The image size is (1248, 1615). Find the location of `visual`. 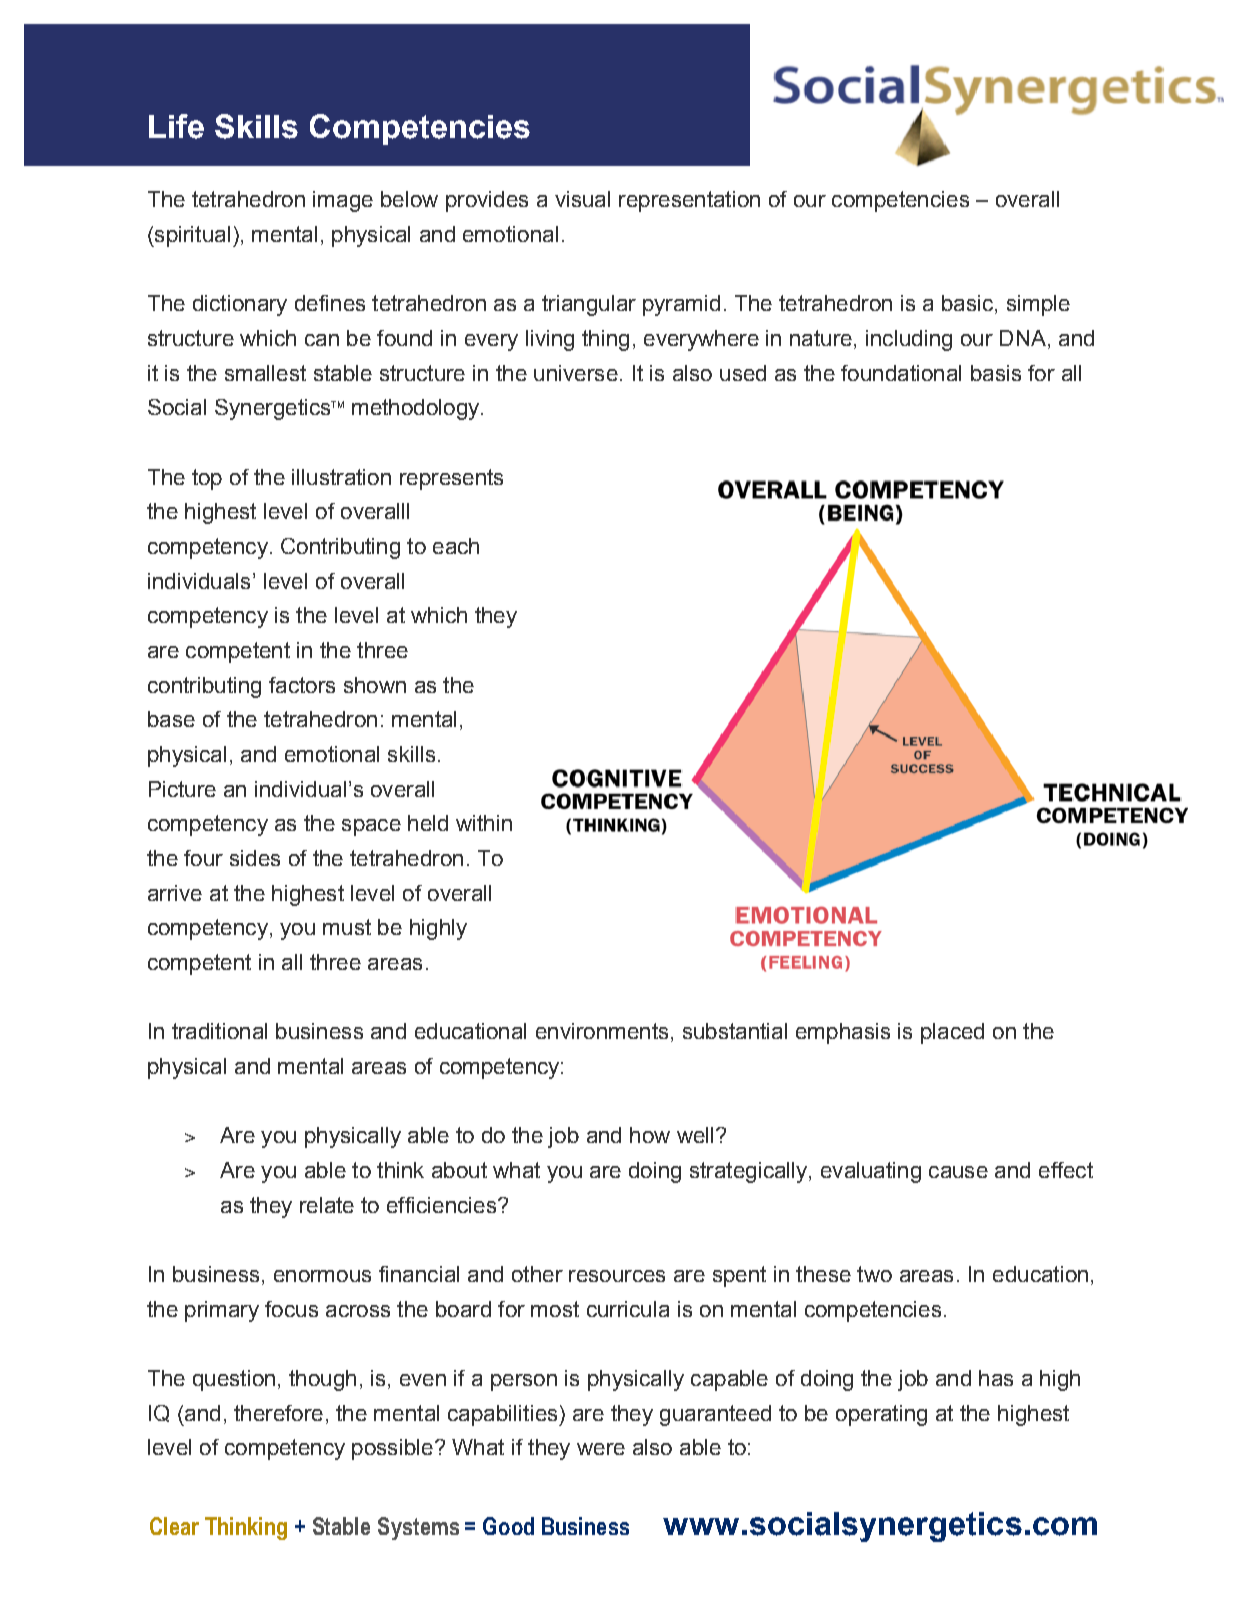

visual is located at coordinates (582, 199).
